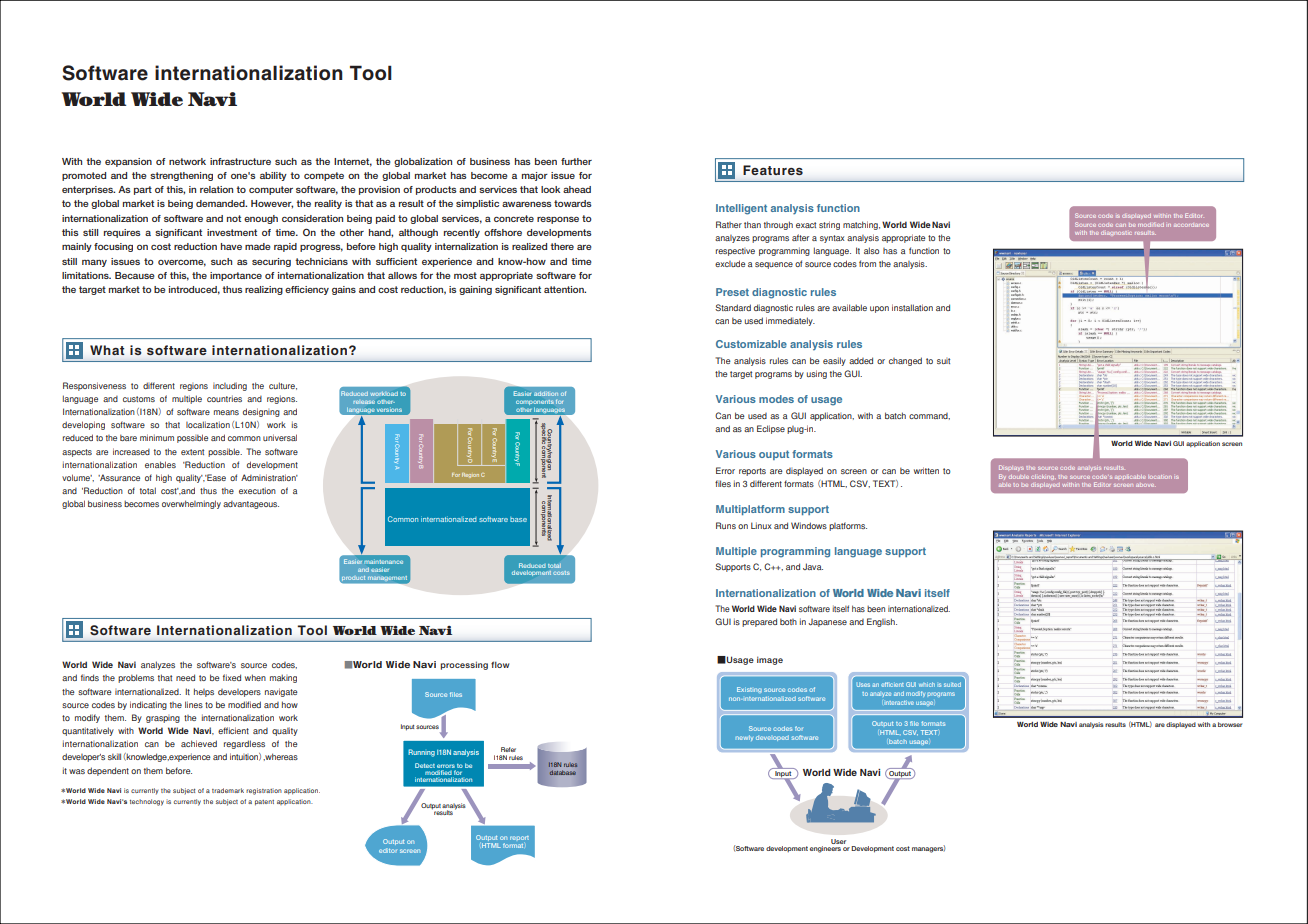  What do you see at coordinates (216, 189) in the screenshot?
I see `relation` at bounding box center [216, 189].
